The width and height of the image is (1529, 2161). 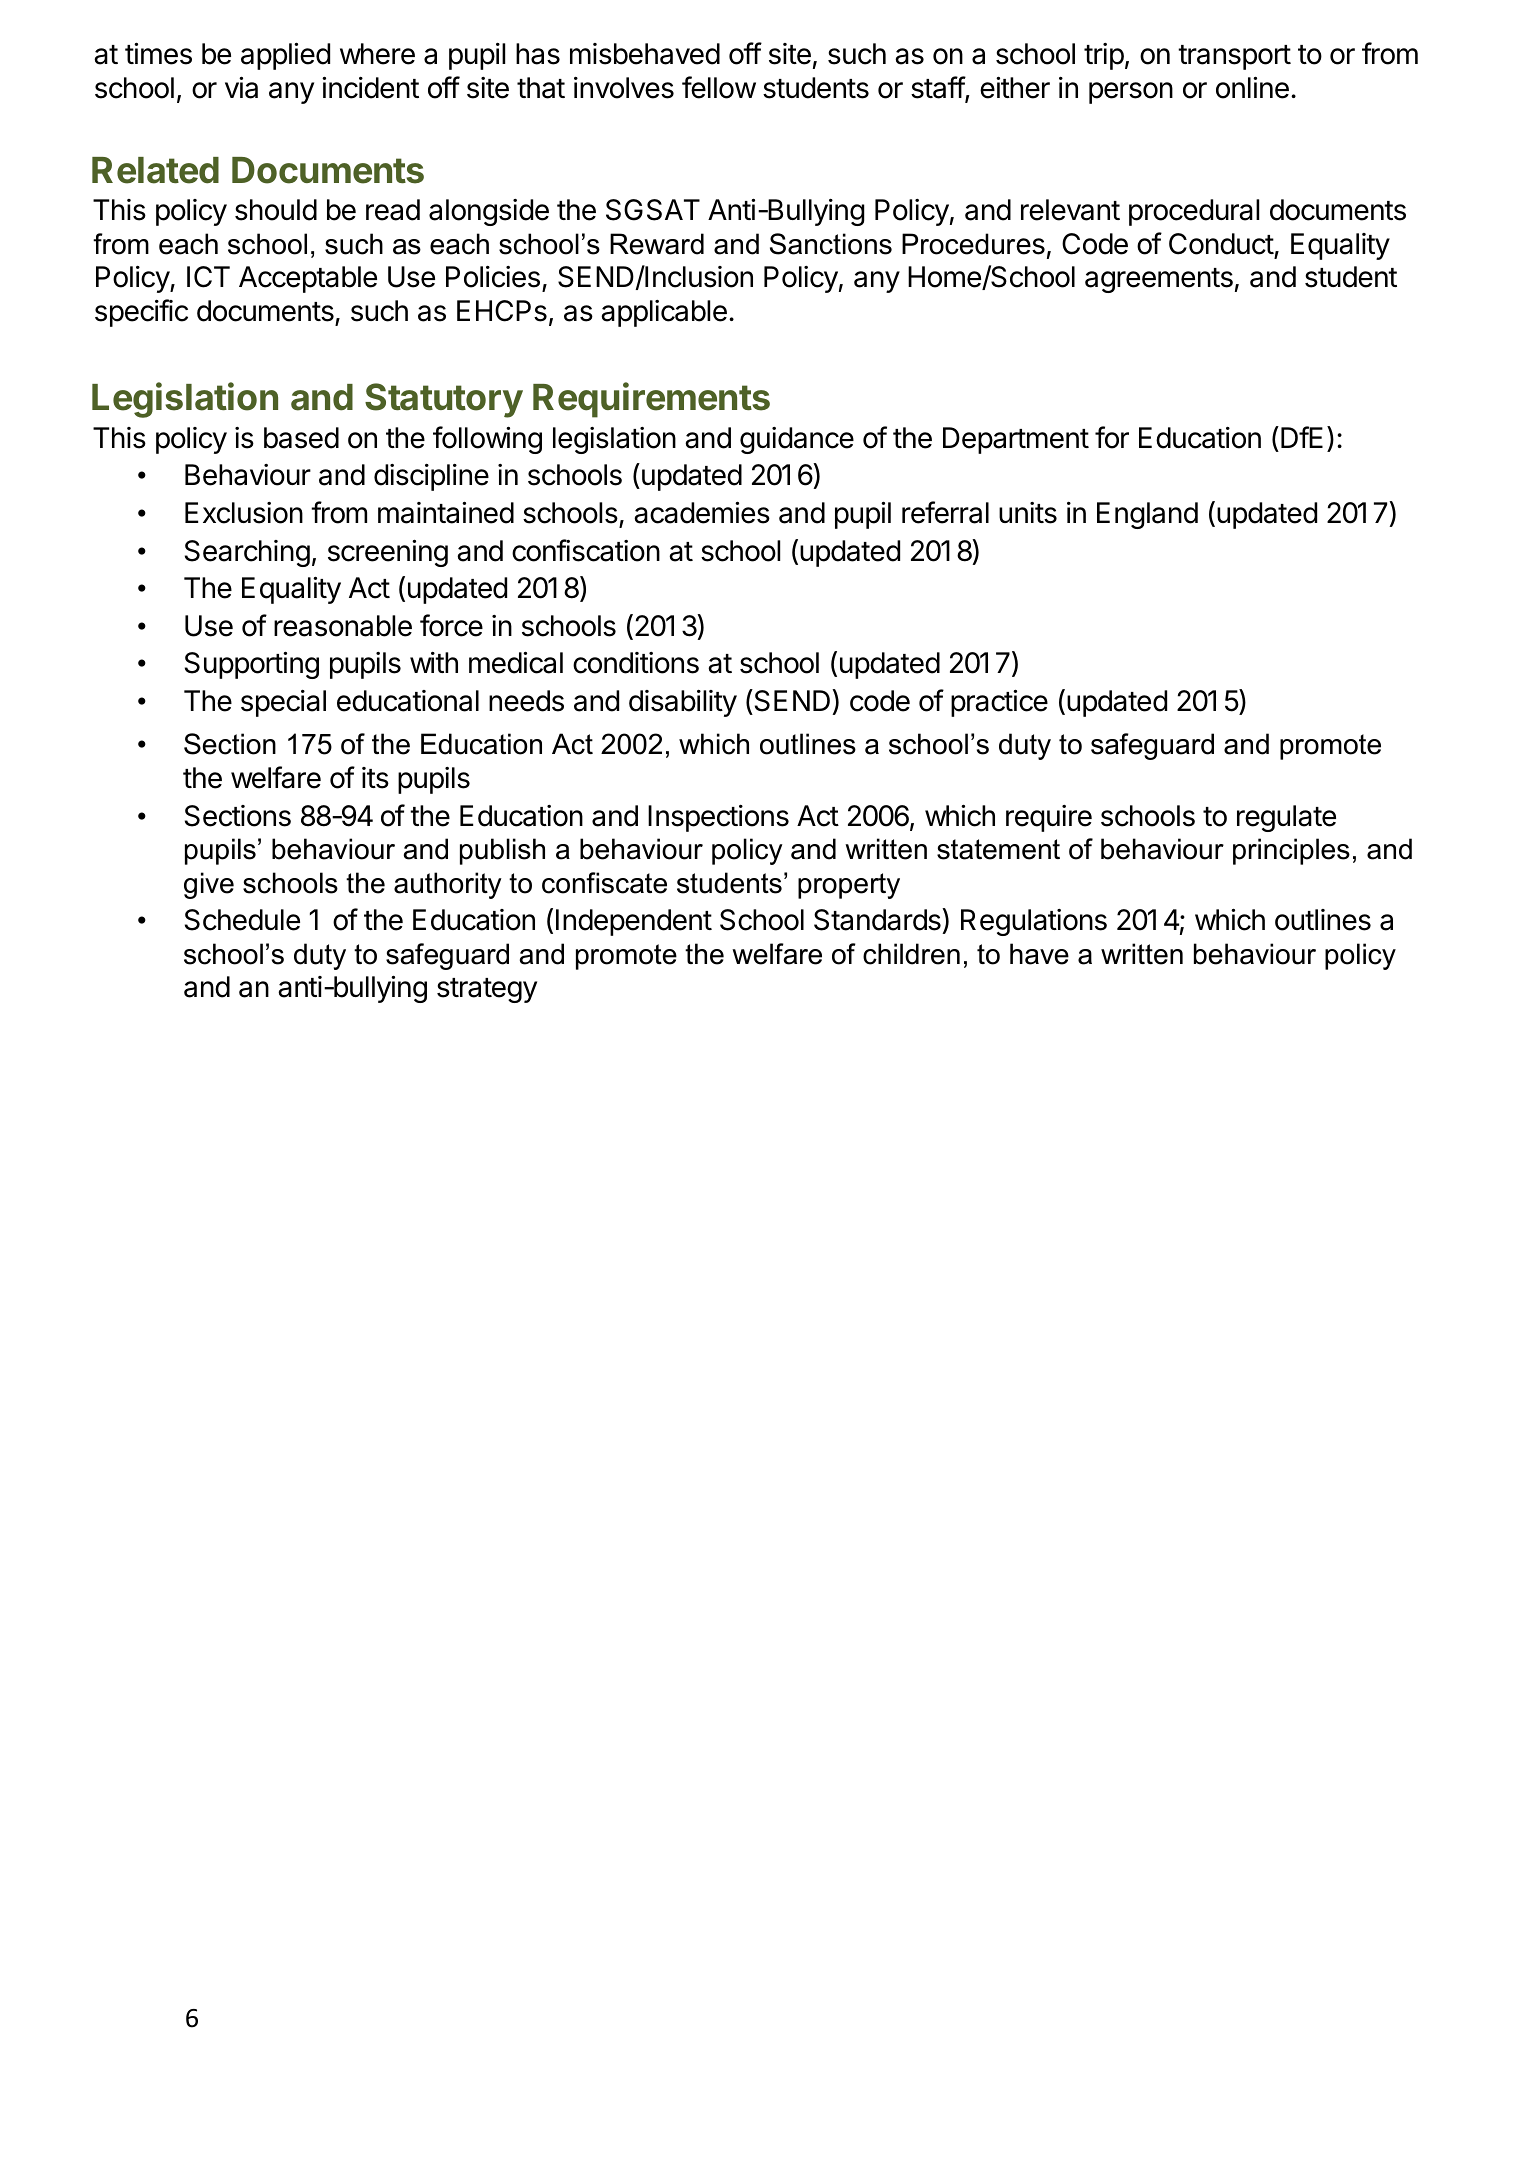 I want to click on fellow, so click(x=719, y=87).
